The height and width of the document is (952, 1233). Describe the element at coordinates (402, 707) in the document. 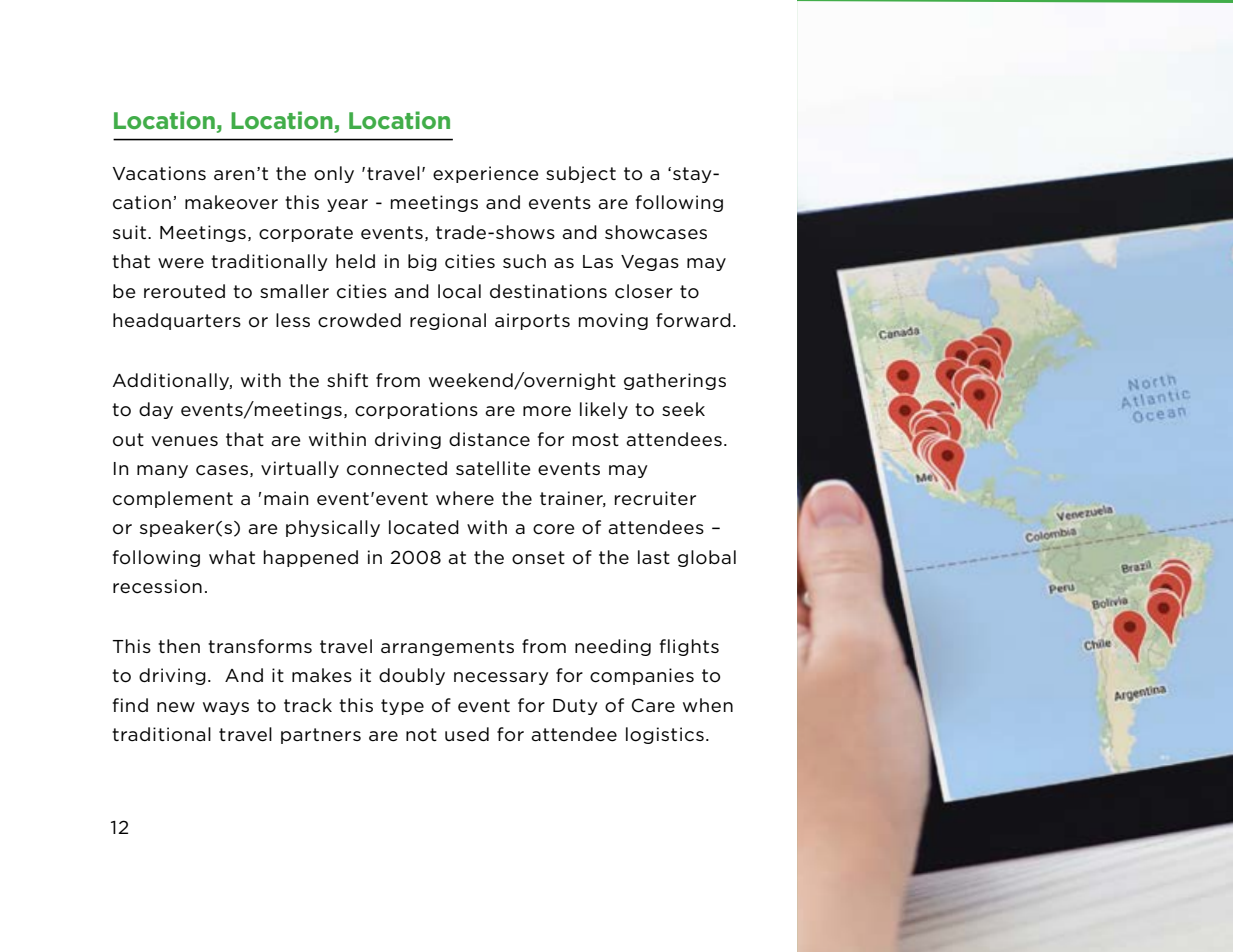

I see `type` at that location.
